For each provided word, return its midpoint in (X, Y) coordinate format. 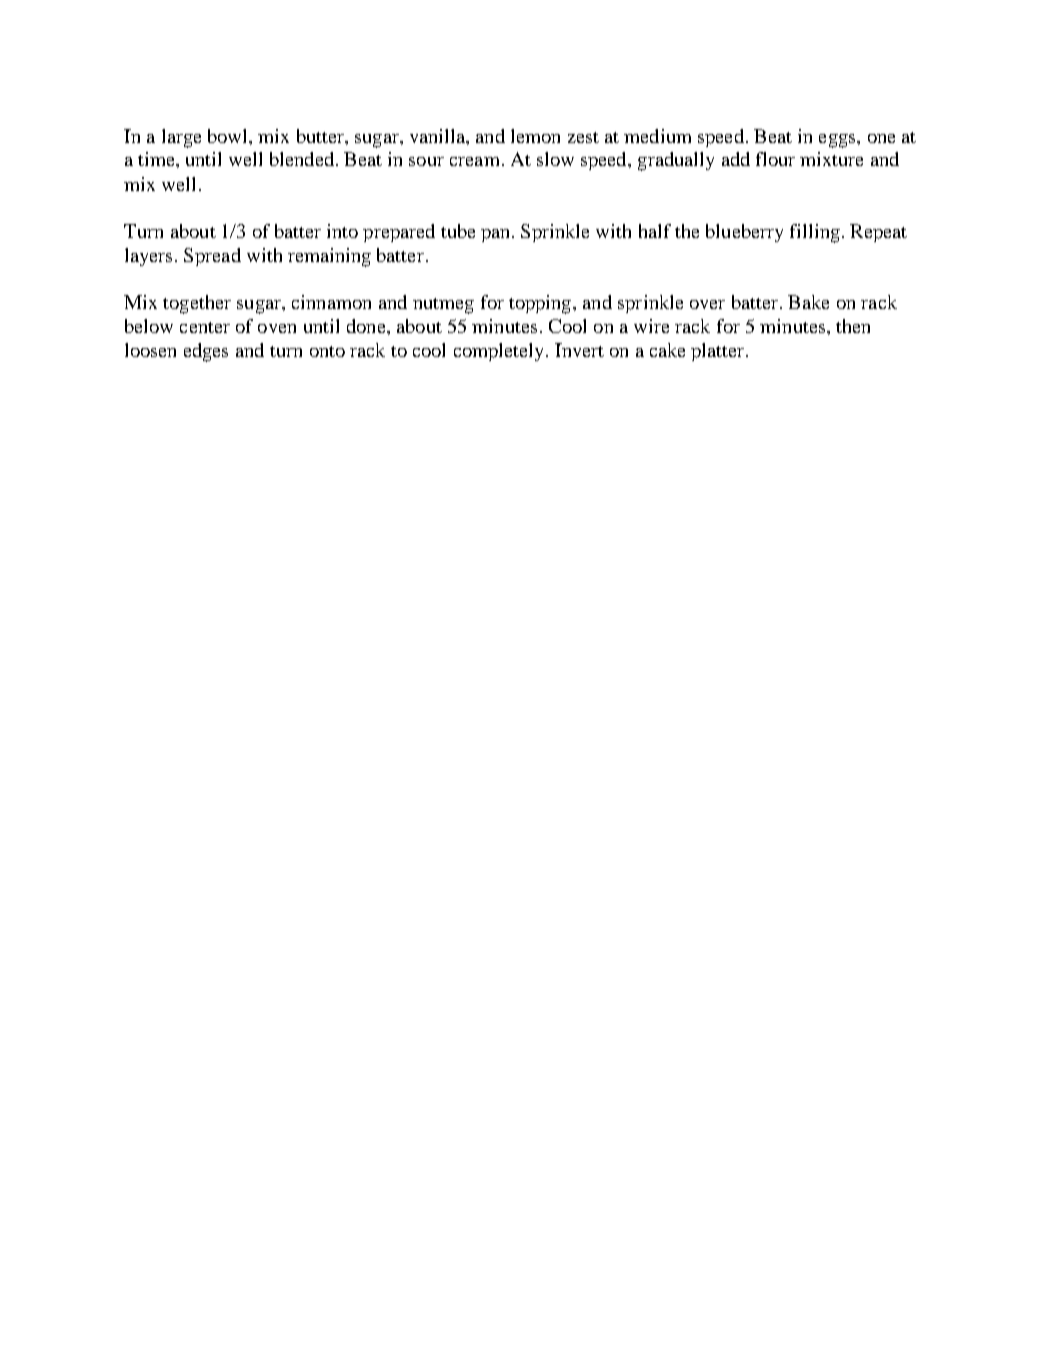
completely (498, 352)
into (342, 231)
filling (815, 233)
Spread (212, 257)
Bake (808, 302)
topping (540, 304)
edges (206, 352)
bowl (229, 136)
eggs (838, 141)
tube (458, 231)
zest (583, 137)
